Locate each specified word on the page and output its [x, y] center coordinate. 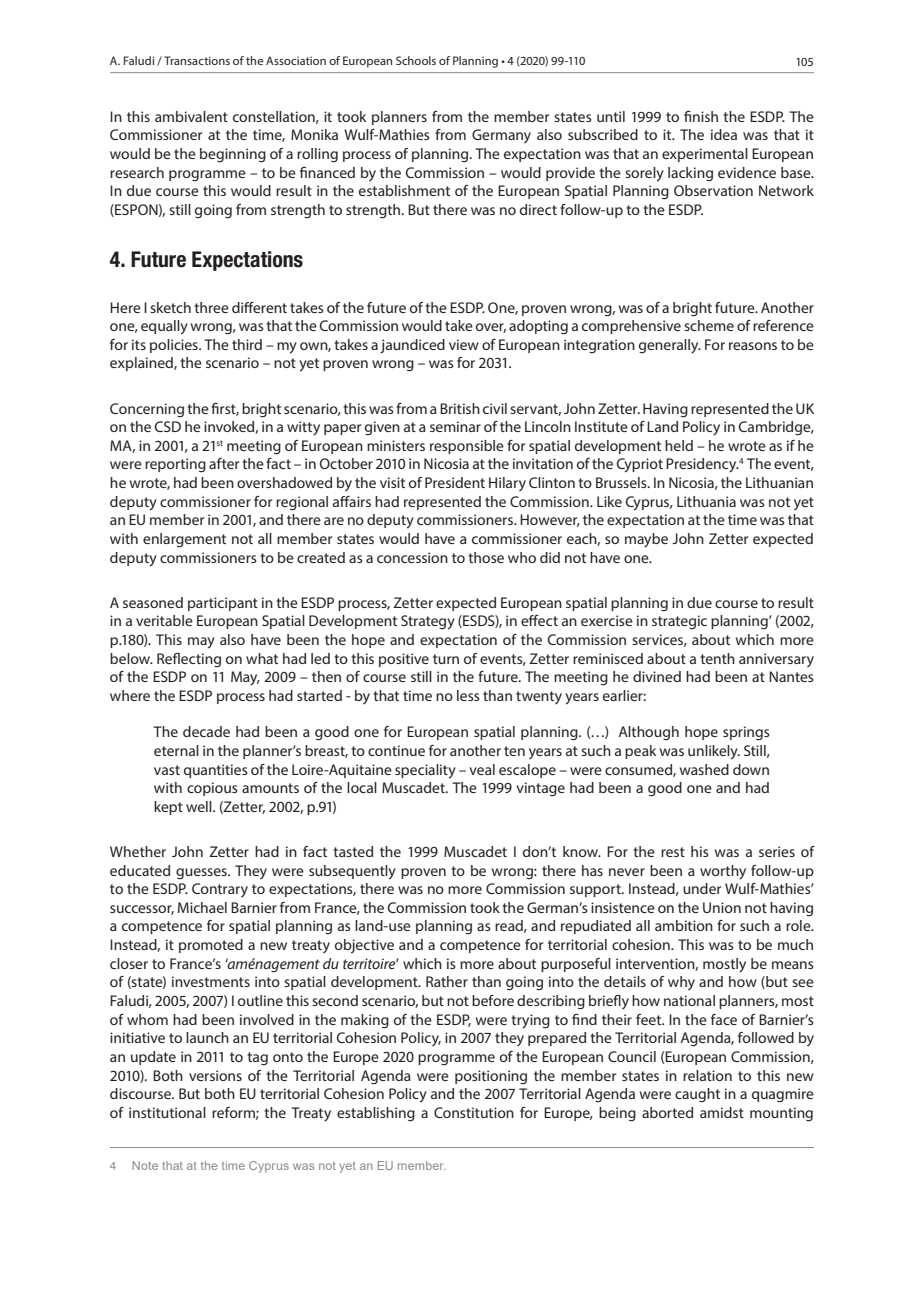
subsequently [352, 872]
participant [223, 604]
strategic [679, 622]
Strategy [428, 622]
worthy [723, 872]
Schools [416, 60]
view [464, 344]
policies [175, 346]
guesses [202, 874]
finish [701, 116]
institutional [167, 1112]
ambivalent [191, 116]
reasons [753, 346]
